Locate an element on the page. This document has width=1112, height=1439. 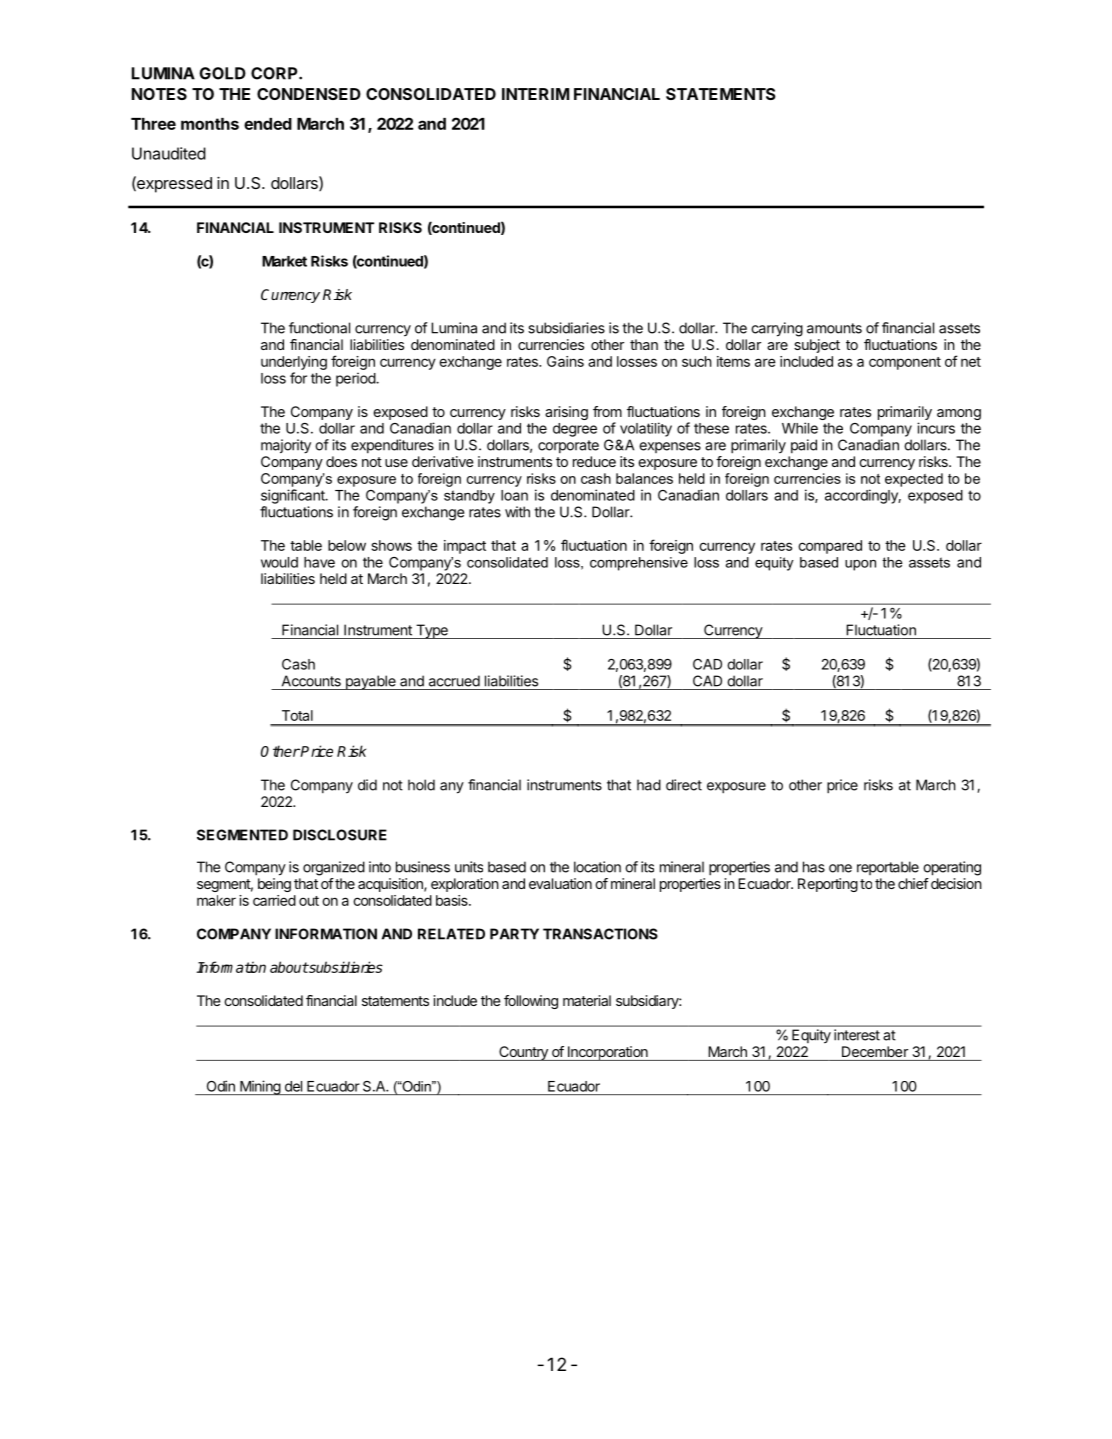
direct is located at coordinates (684, 785).
